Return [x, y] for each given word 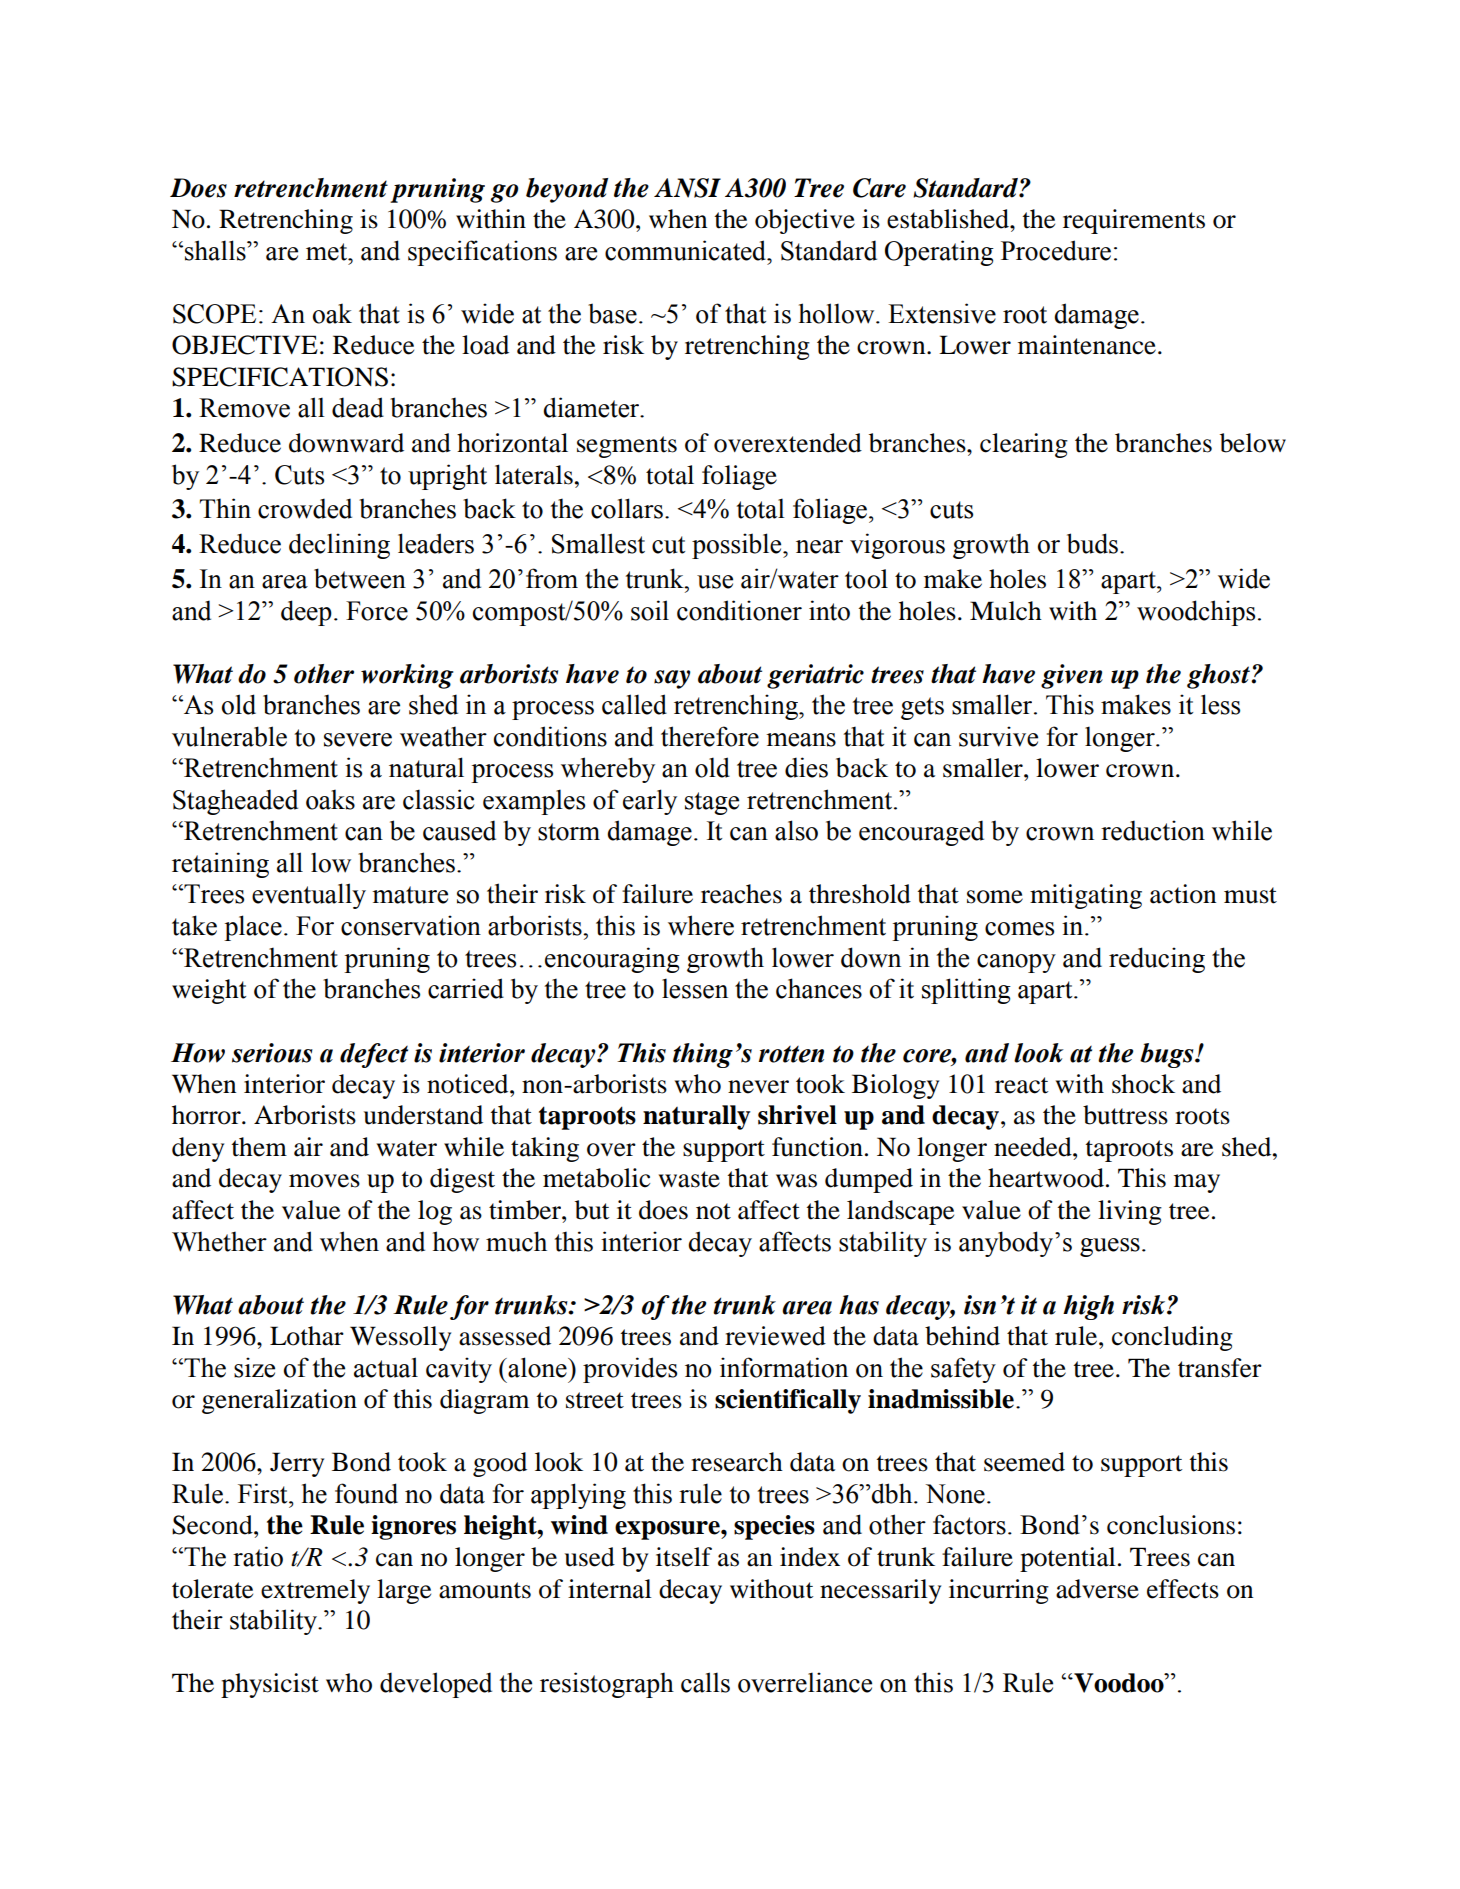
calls [705, 1682]
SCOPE [214, 314]
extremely [315, 1591]
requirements [1134, 221]
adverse [1097, 1589]
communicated [687, 250]
